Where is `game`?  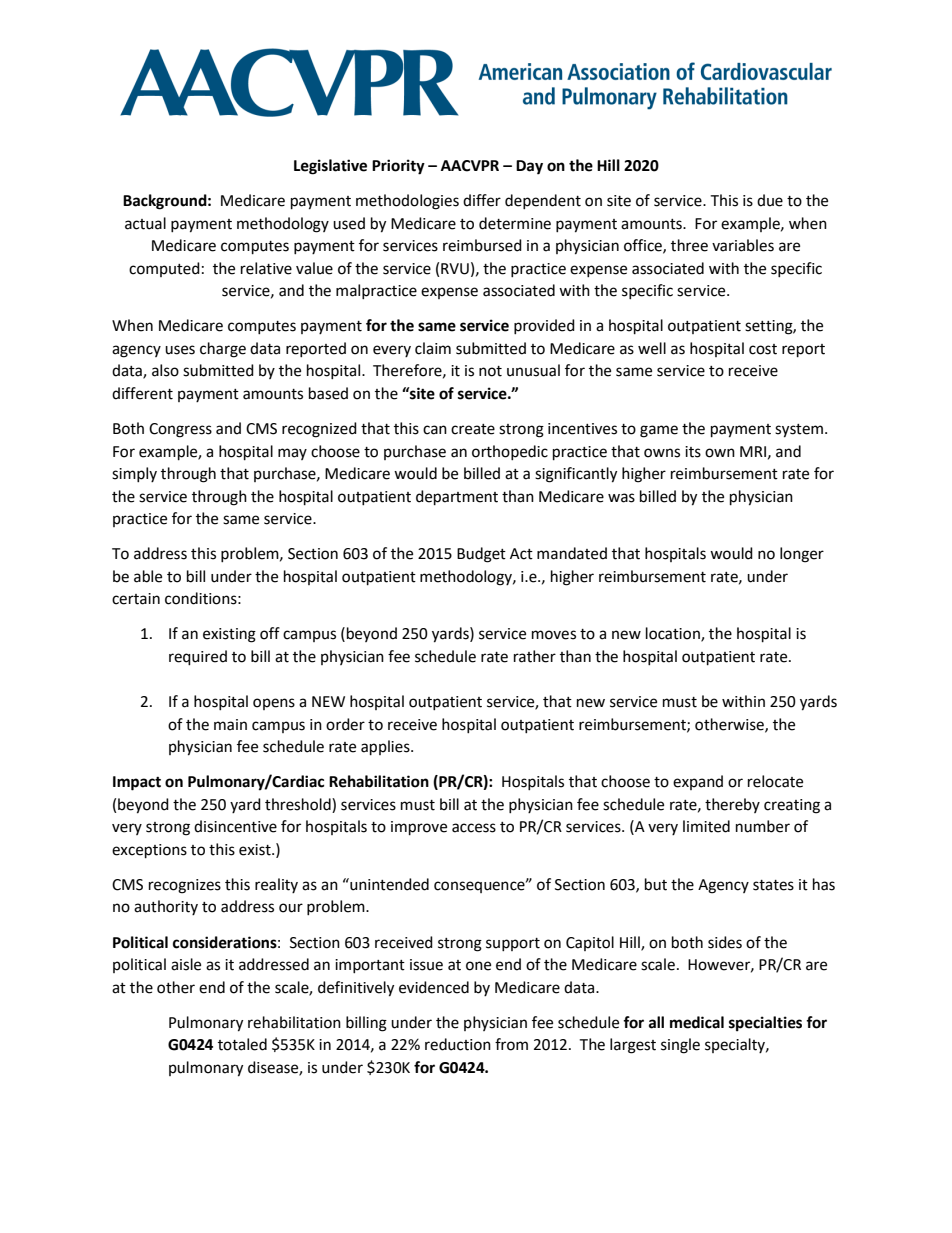
game is located at coordinates (659, 431).
